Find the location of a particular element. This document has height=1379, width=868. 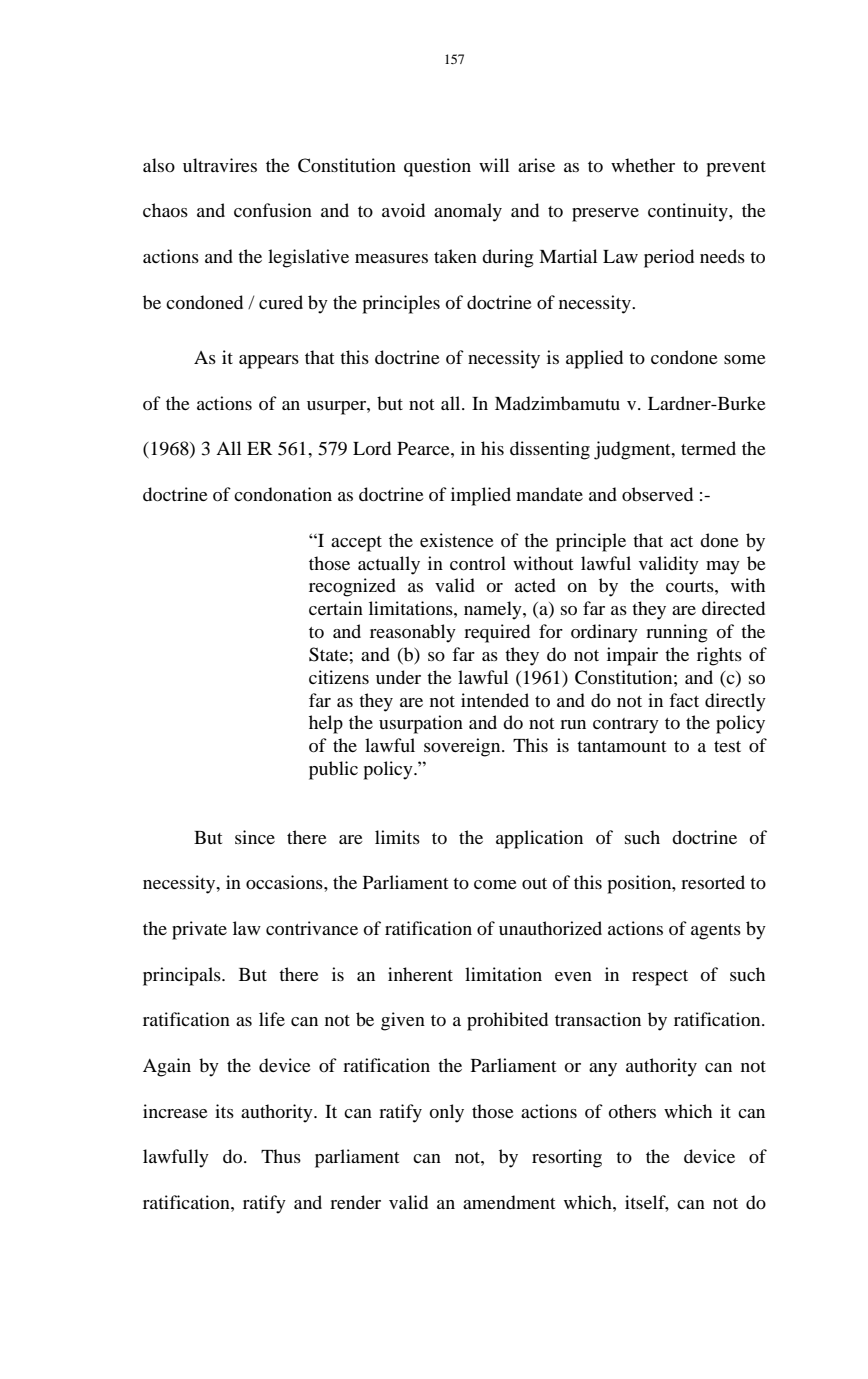

continuity is located at coordinates (689, 212).
